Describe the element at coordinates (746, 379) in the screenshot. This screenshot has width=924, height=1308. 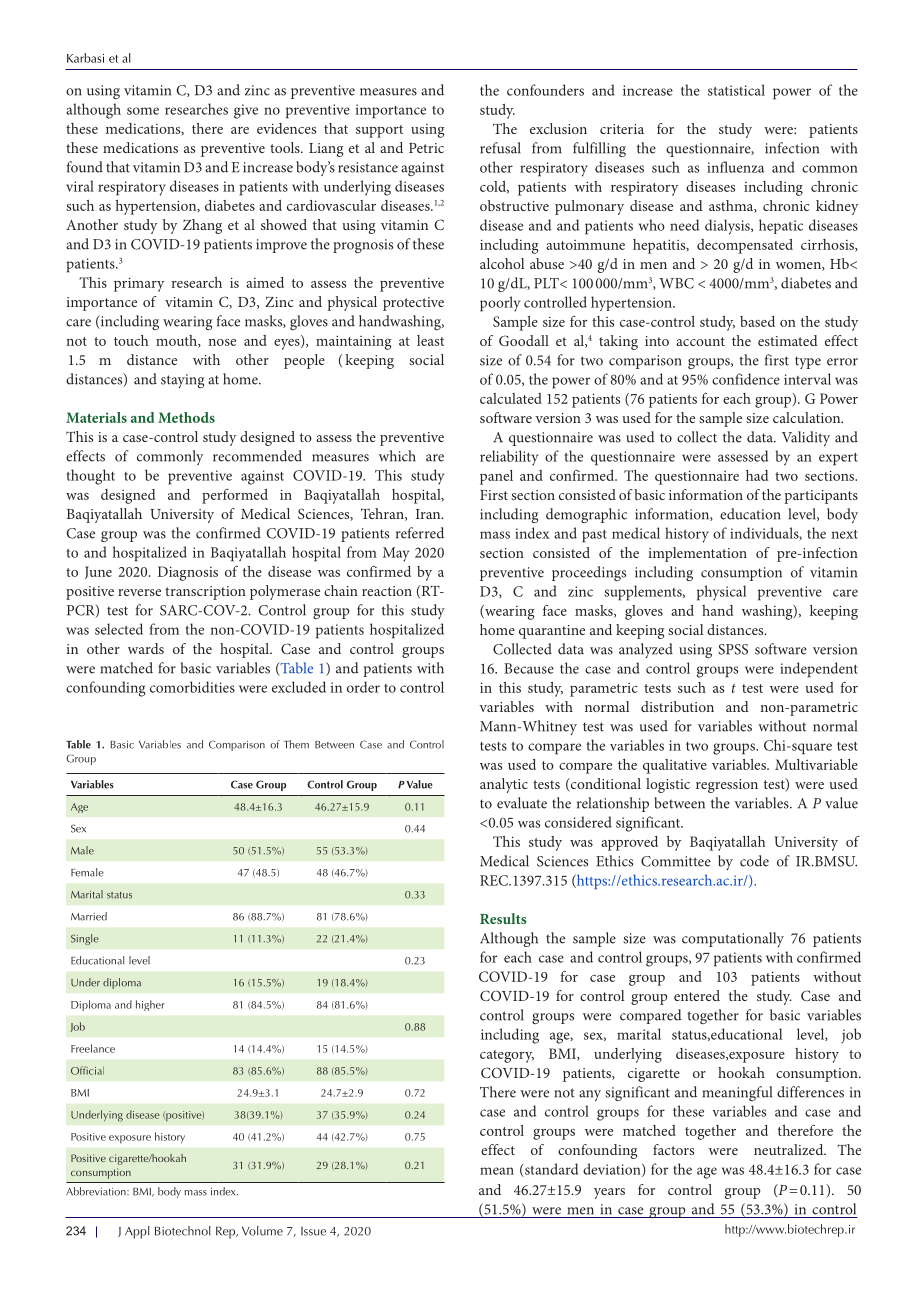
I see `confidence` at that location.
